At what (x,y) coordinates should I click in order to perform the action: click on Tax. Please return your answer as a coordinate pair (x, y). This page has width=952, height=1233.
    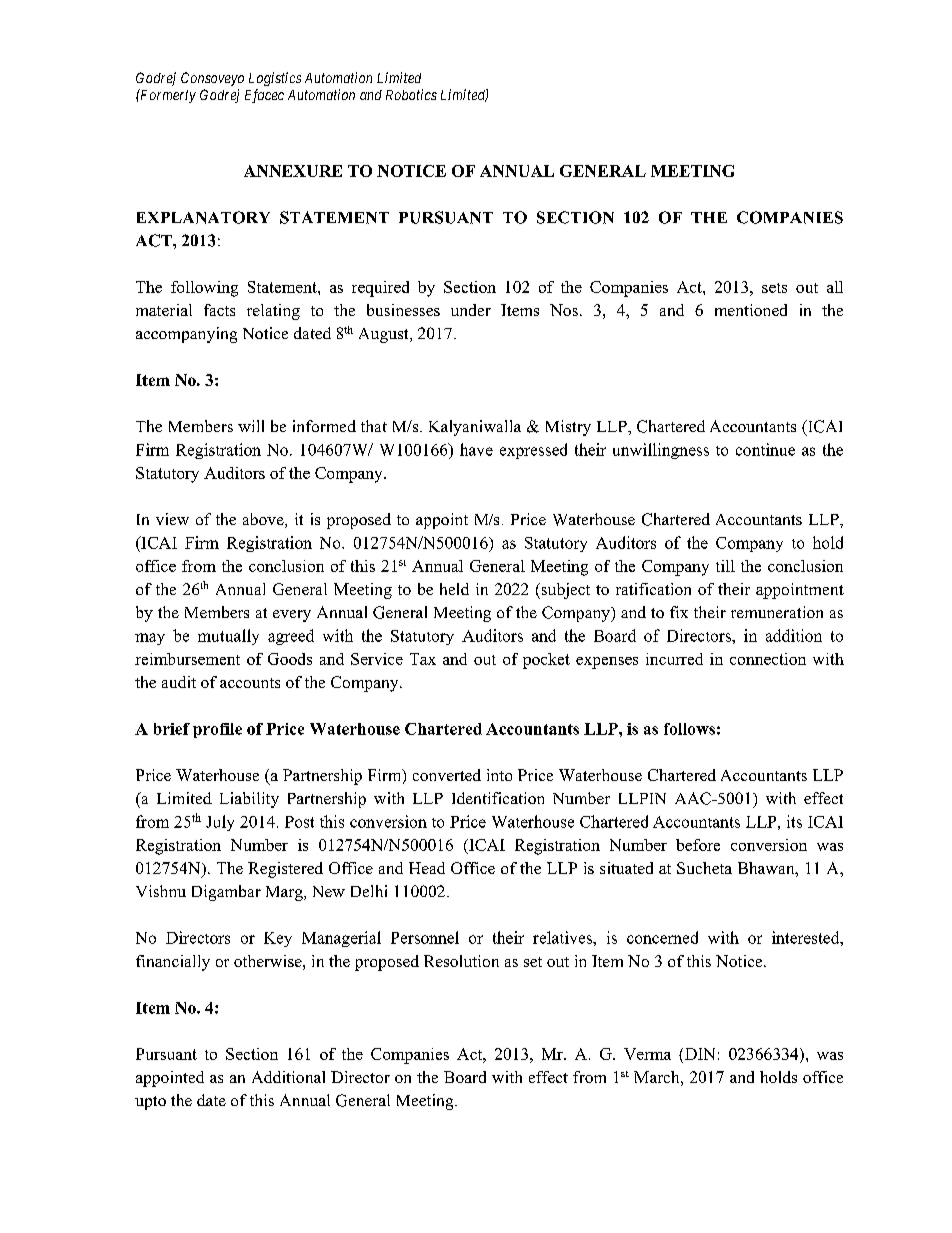
    Looking at the image, I should click on (423, 659).
